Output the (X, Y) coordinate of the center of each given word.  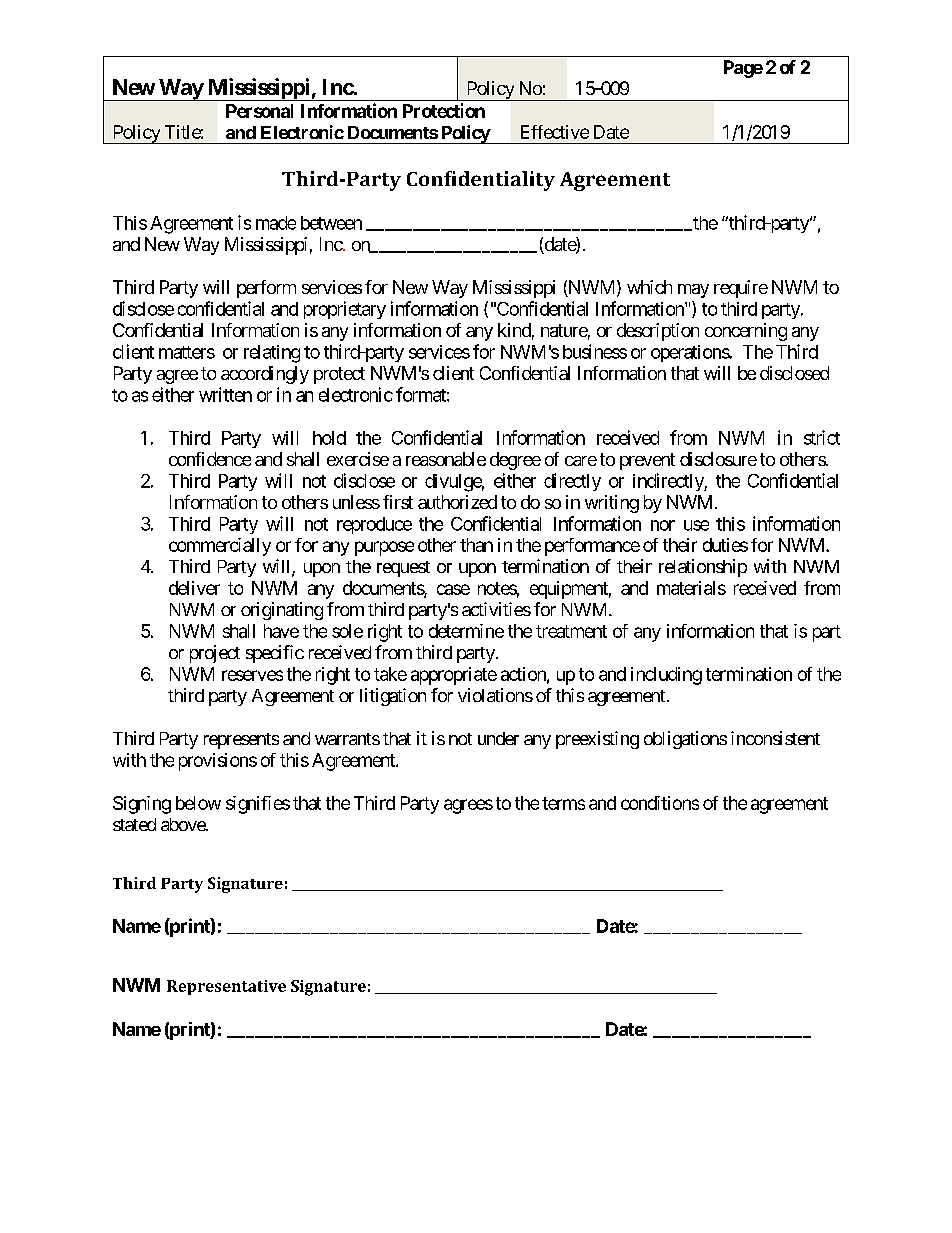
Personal (259, 111)
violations (495, 695)
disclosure (718, 459)
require (741, 289)
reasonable (446, 459)
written (225, 394)
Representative (226, 987)
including (666, 676)
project (215, 654)
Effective (555, 132)
